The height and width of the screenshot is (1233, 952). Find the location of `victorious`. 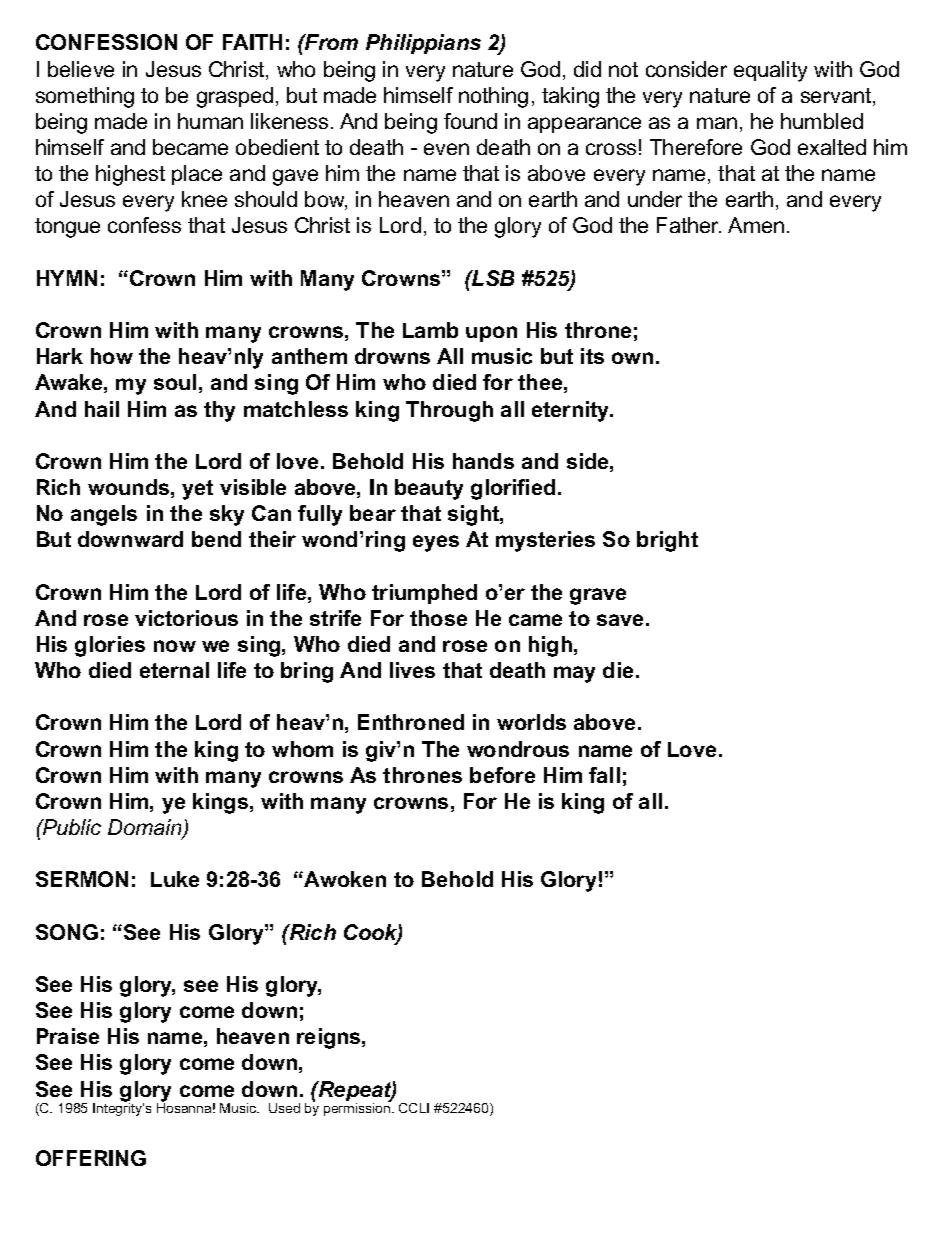

victorious is located at coordinates (186, 618).
